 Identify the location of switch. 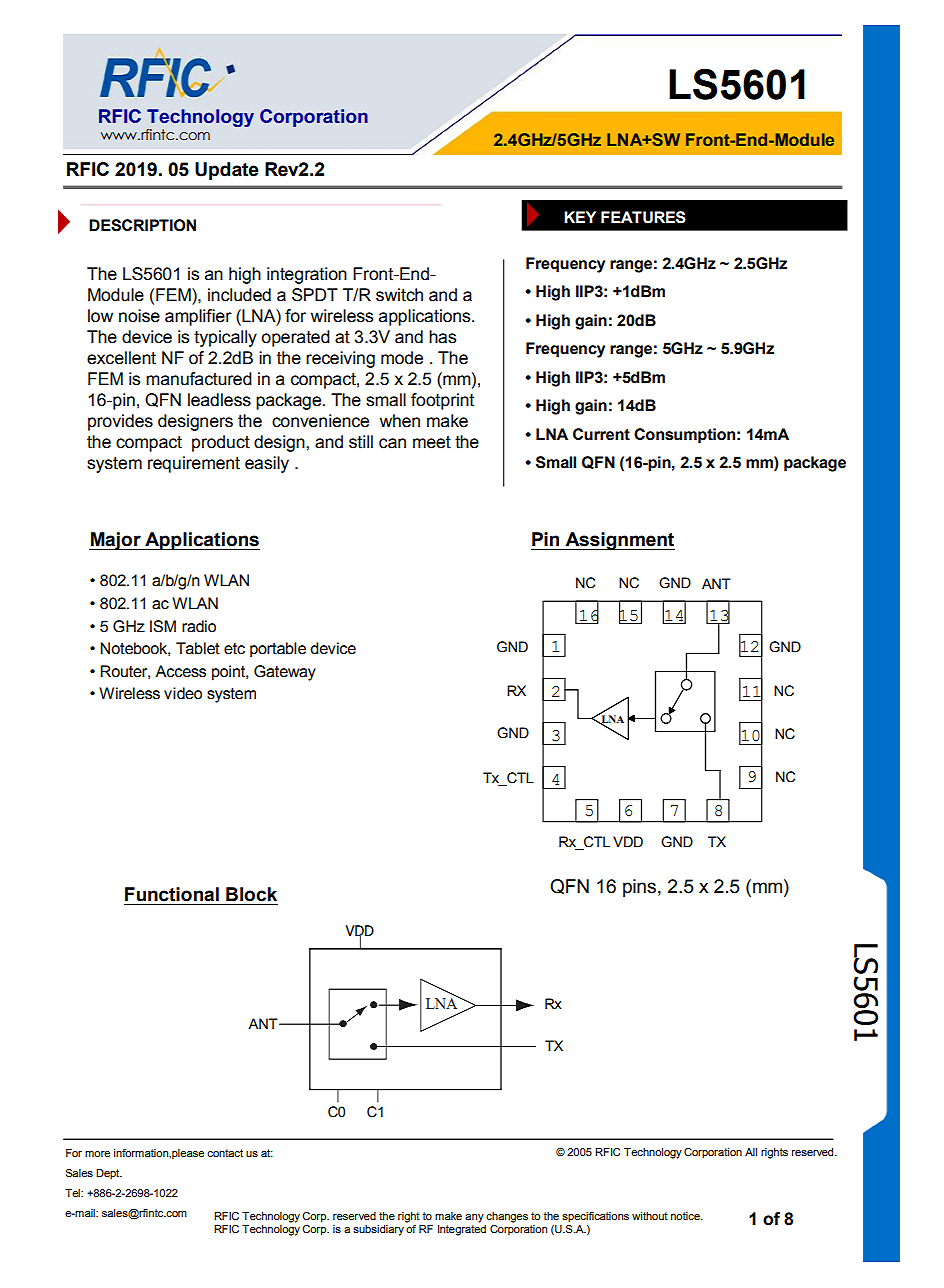
(399, 295).
